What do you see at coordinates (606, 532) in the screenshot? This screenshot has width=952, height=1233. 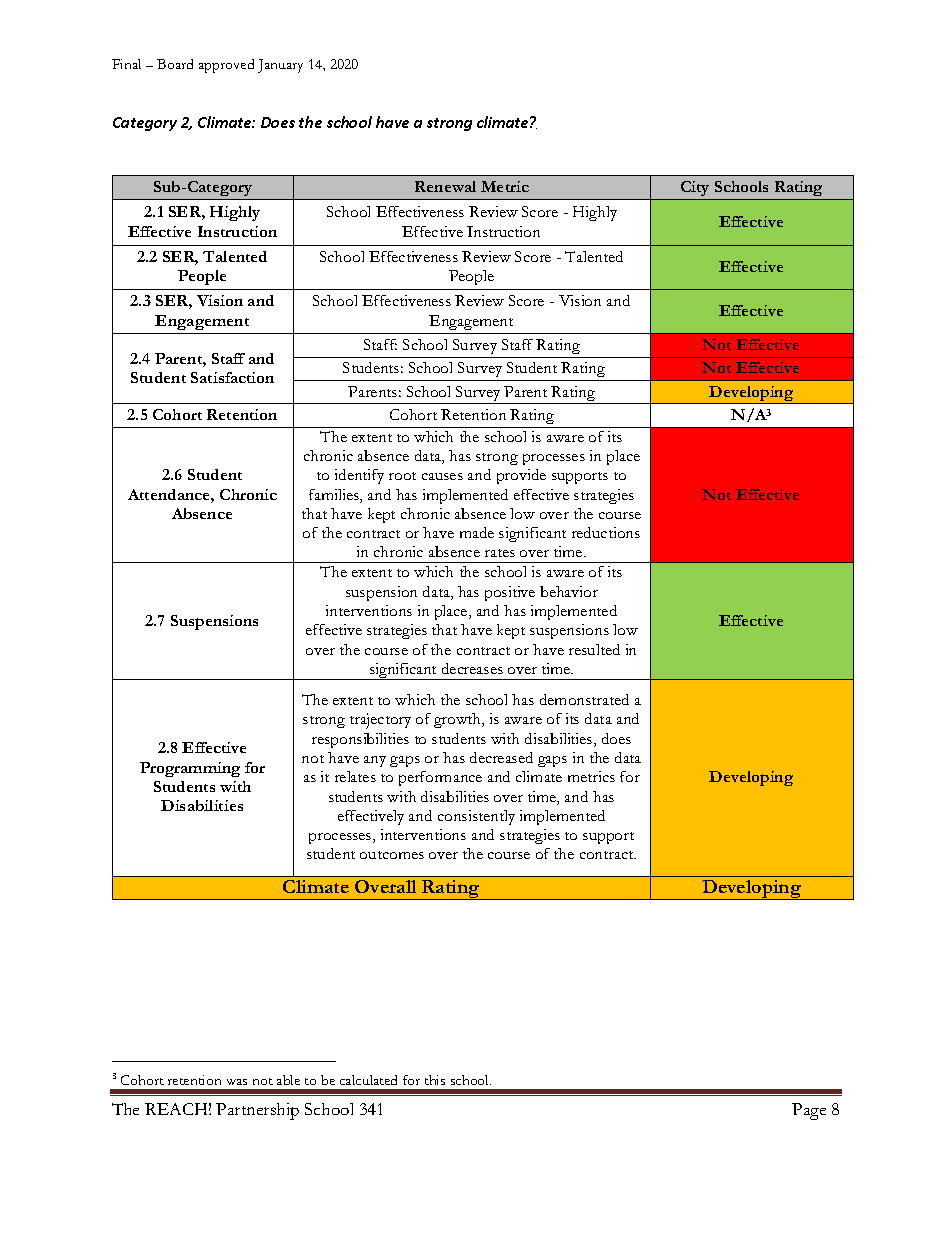 I see `reductions` at bounding box center [606, 532].
